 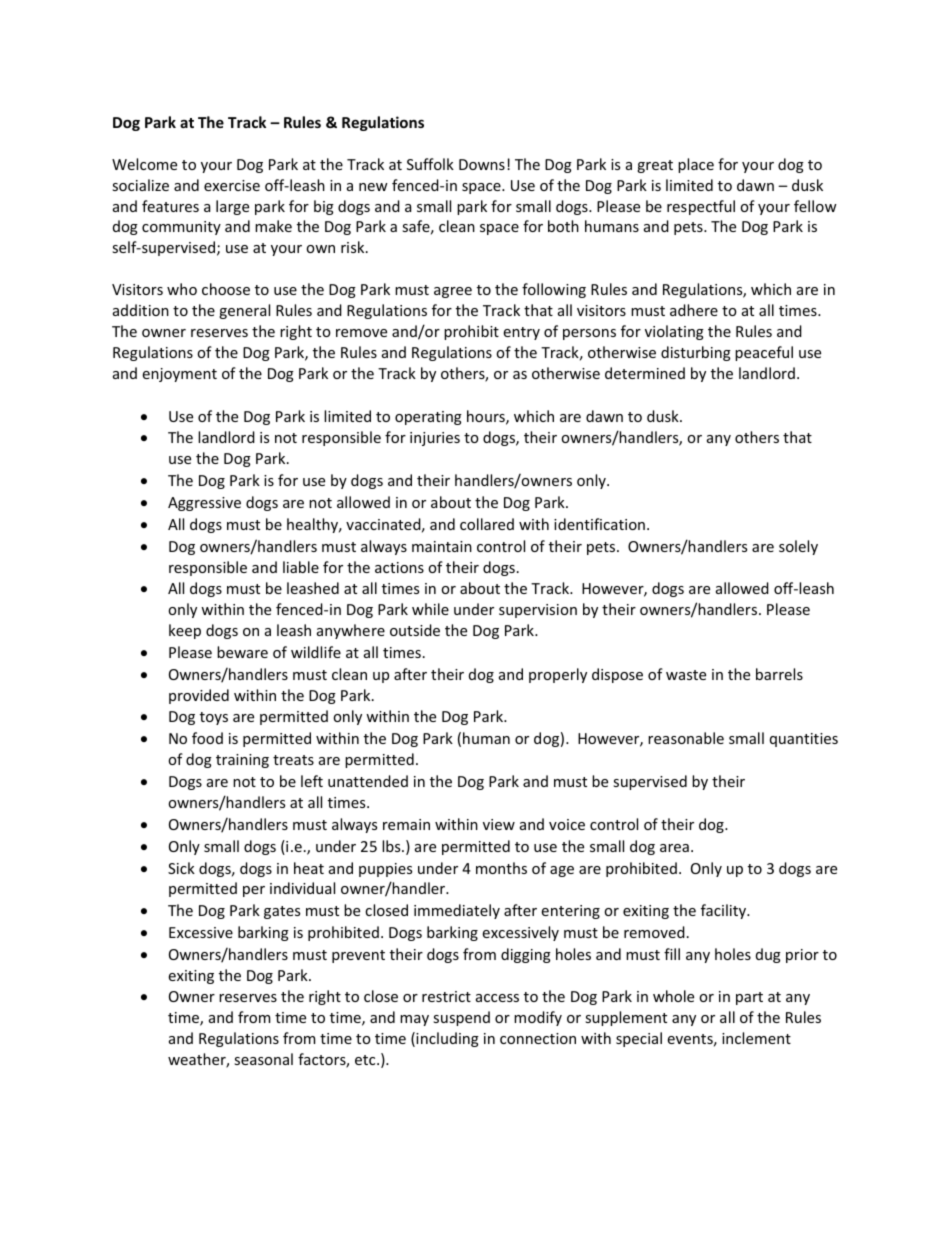 What do you see at coordinates (701, 207) in the screenshot?
I see `respectful` at bounding box center [701, 207].
